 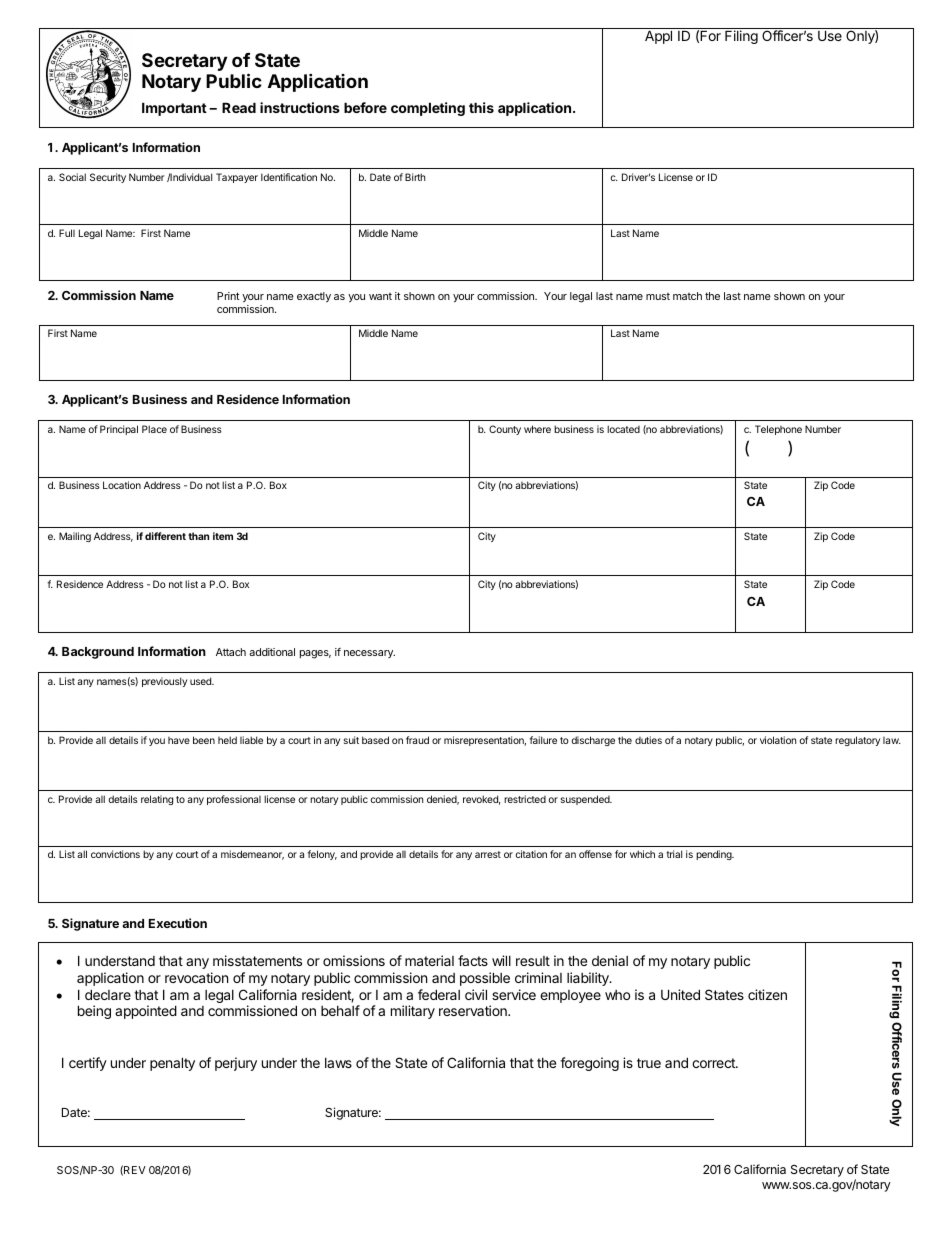 What do you see at coordinates (174, 109) in the document?
I see `Important` at bounding box center [174, 109].
